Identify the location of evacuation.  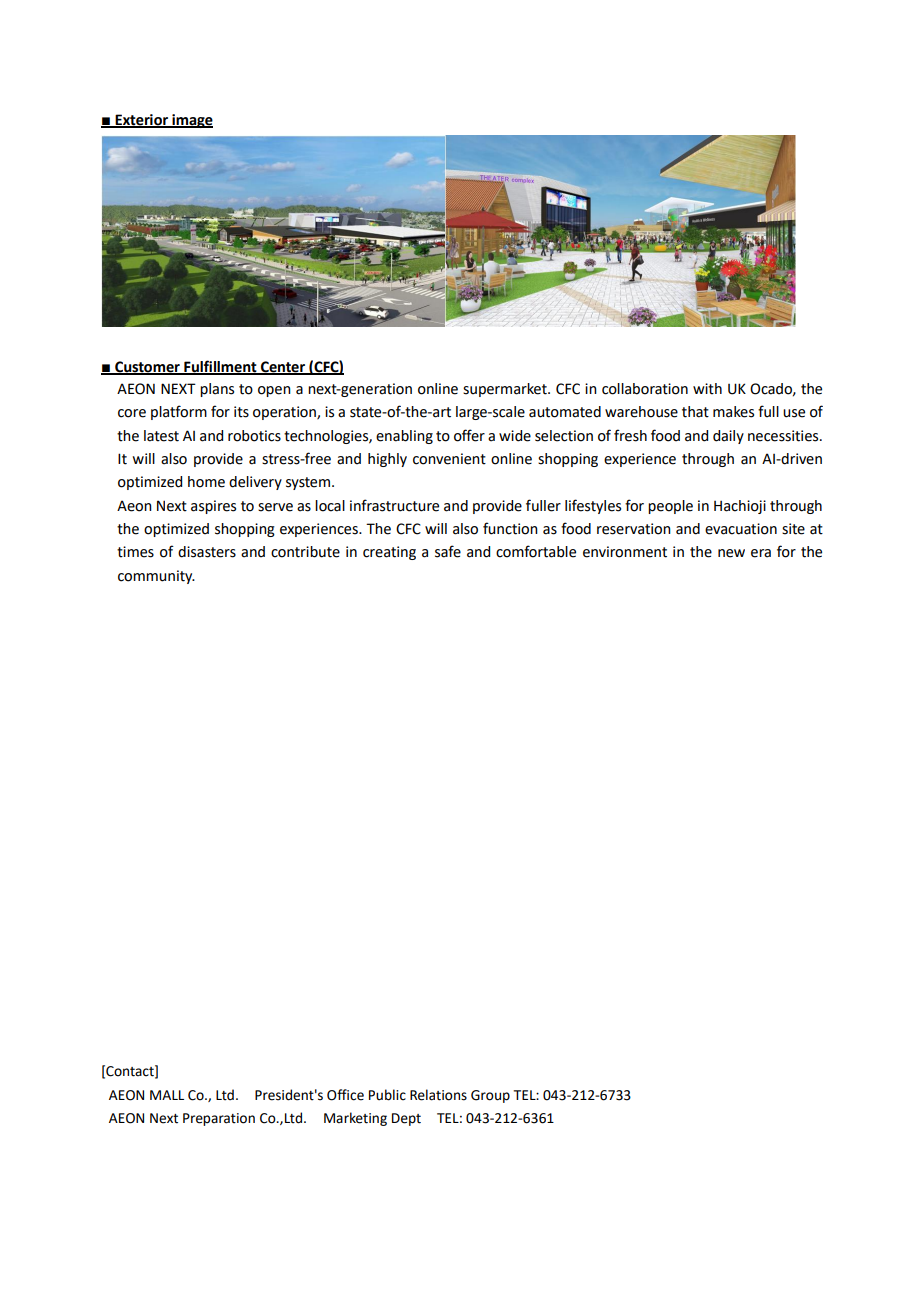
(741, 529).
